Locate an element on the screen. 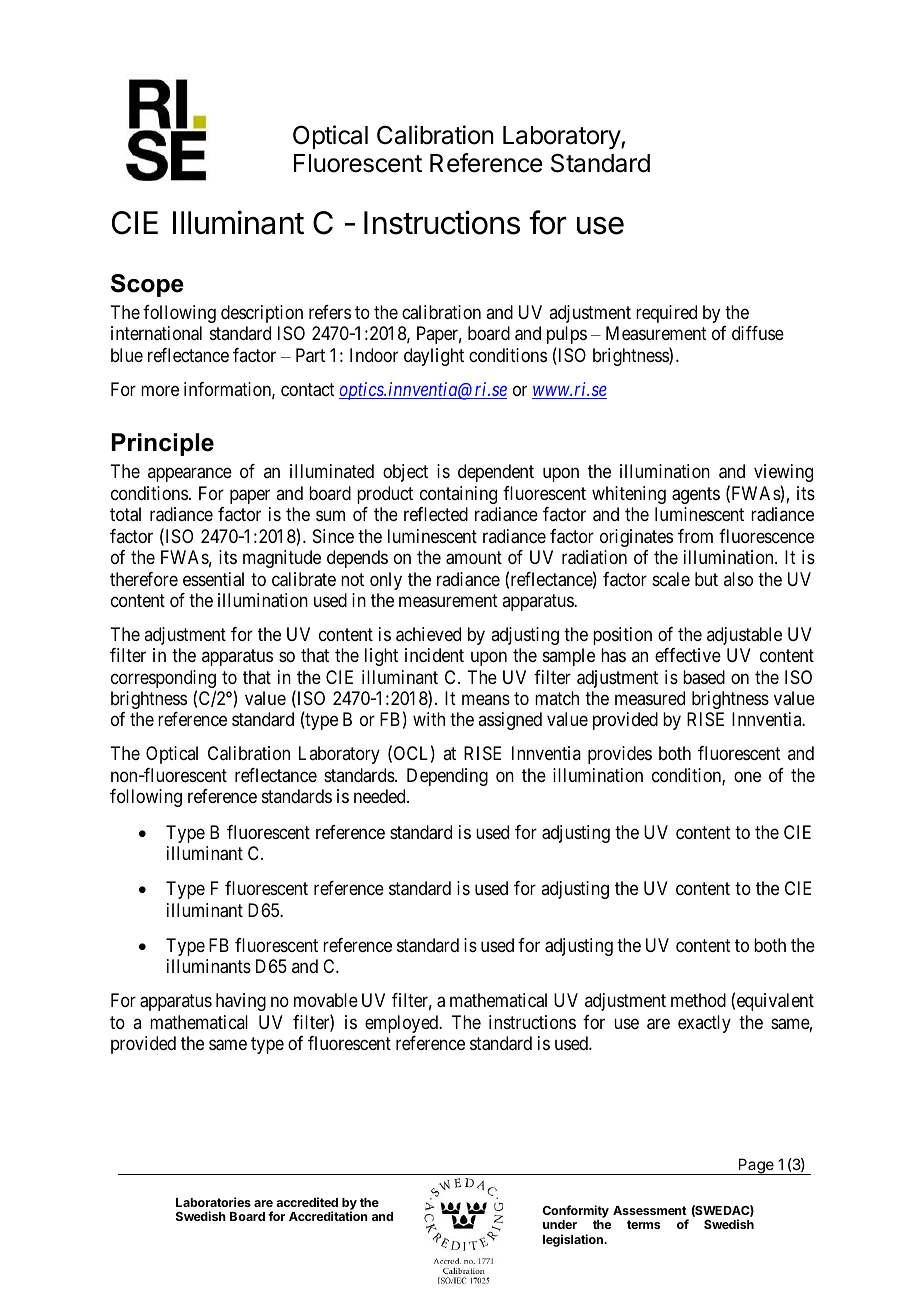 Image resolution: width=924 pixels, height=1308 pixels. international is located at coordinates (156, 333).
